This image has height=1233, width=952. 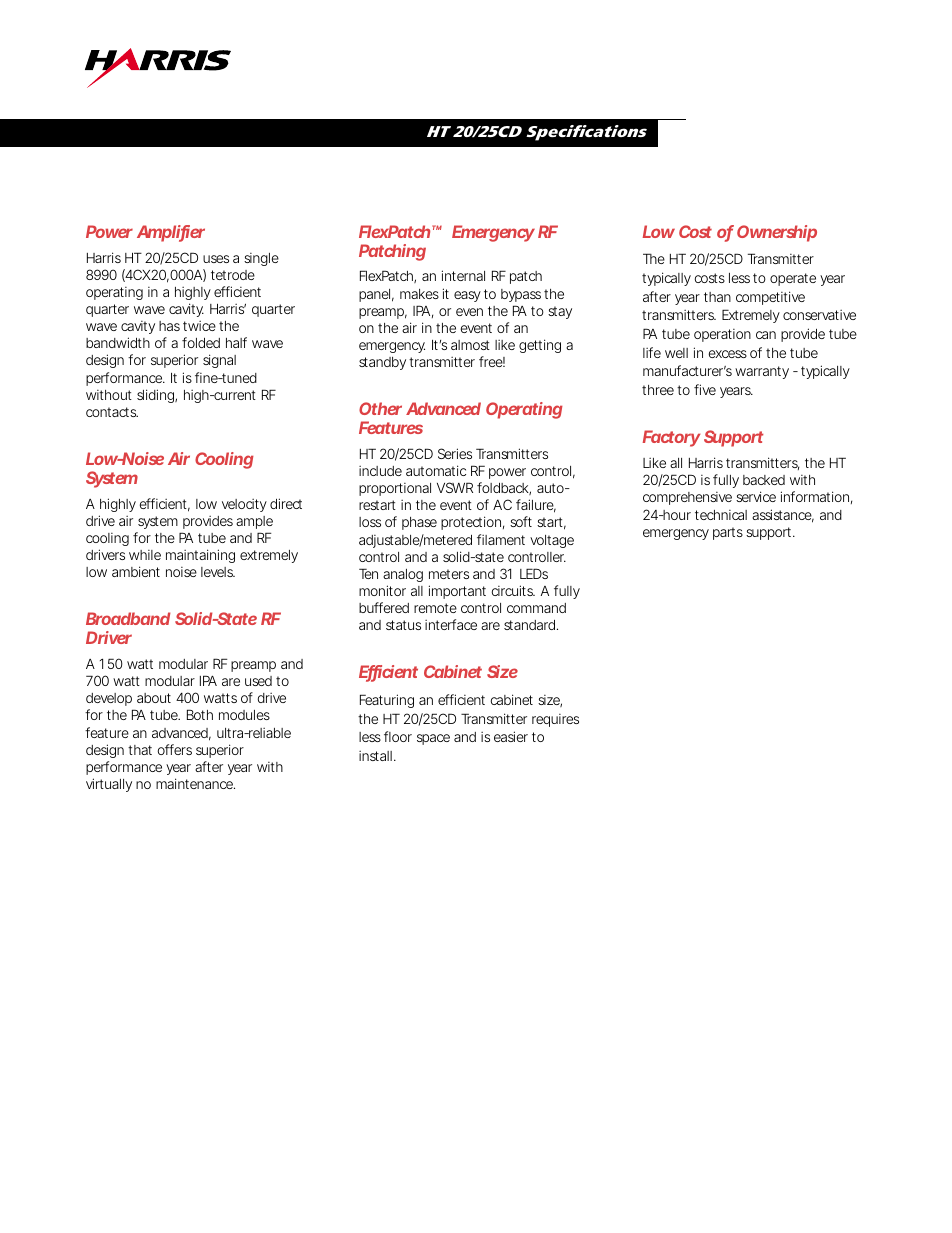 What do you see at coordinates (433, 739) in the image?
I see `space` at bounding box center [433, 739].
